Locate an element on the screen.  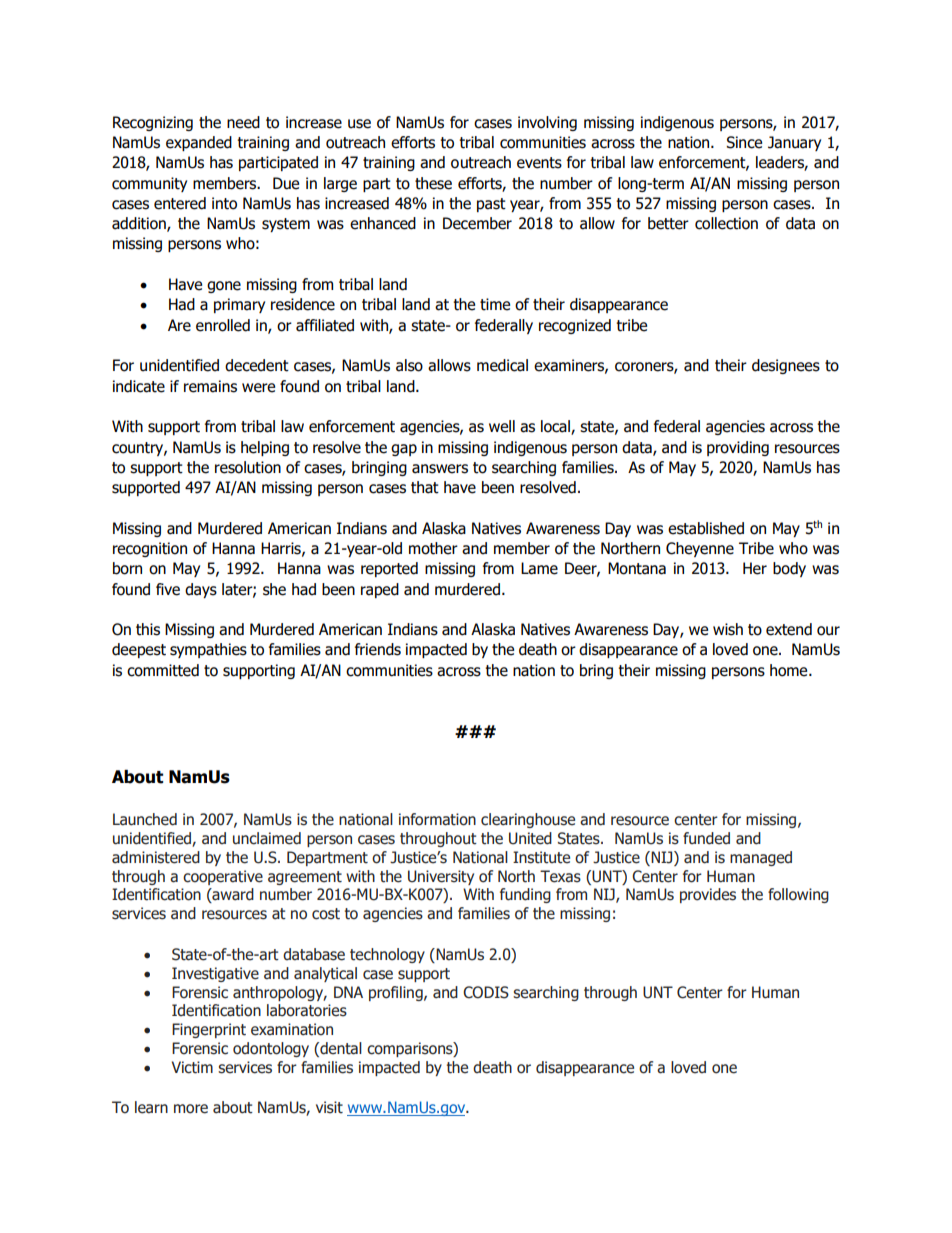
Victim is located at coordinates (192, 1067).
